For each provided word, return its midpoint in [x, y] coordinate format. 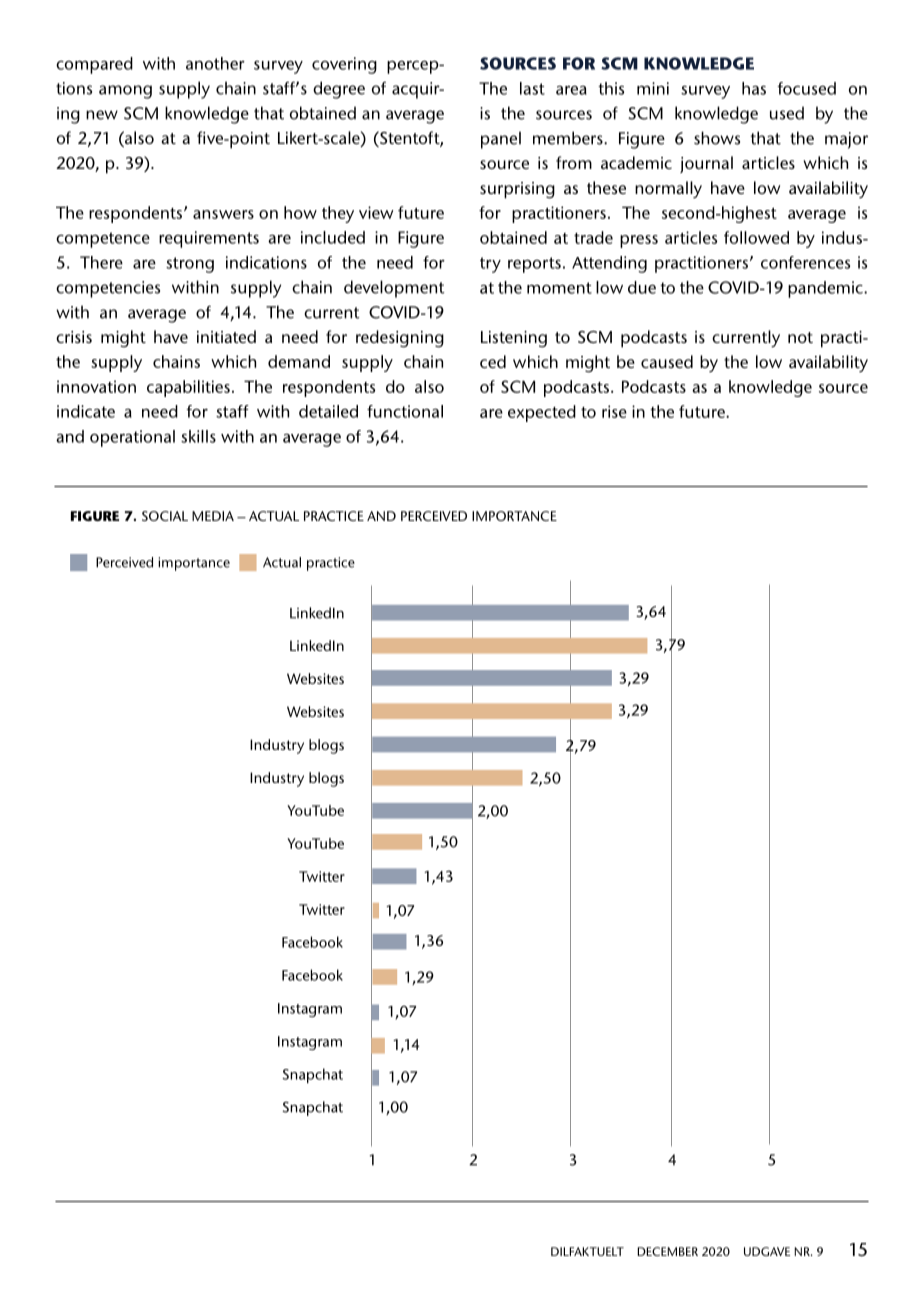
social [165, 516]
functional [405, 411]
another [215, 63]
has [754, 88]
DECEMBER [667, 1251]
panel [501, 140]
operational [132, 438]
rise [614, 411]
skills [198, 436]
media [213, 516]
